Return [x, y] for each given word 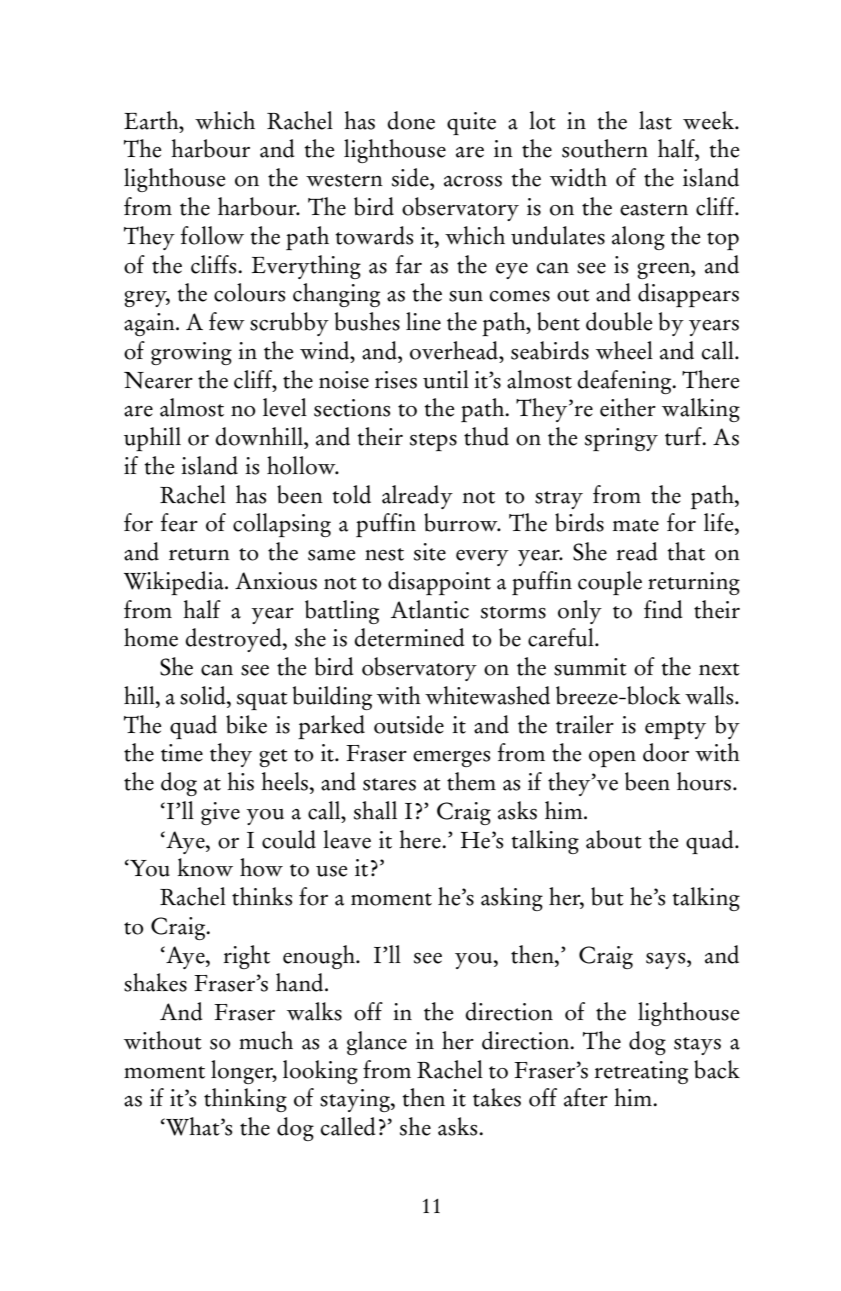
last [655, 120]
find [663, 609]
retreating [641, 1072]
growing [191, 353]
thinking [245, 1100]
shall [375, 810]
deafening [625, 382]
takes [497, 1097]
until [446, 379]
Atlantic [430, 609]
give [220, 813]
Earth [152, 120]
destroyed [234, 640]
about [614, 839]
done [411, 120]
